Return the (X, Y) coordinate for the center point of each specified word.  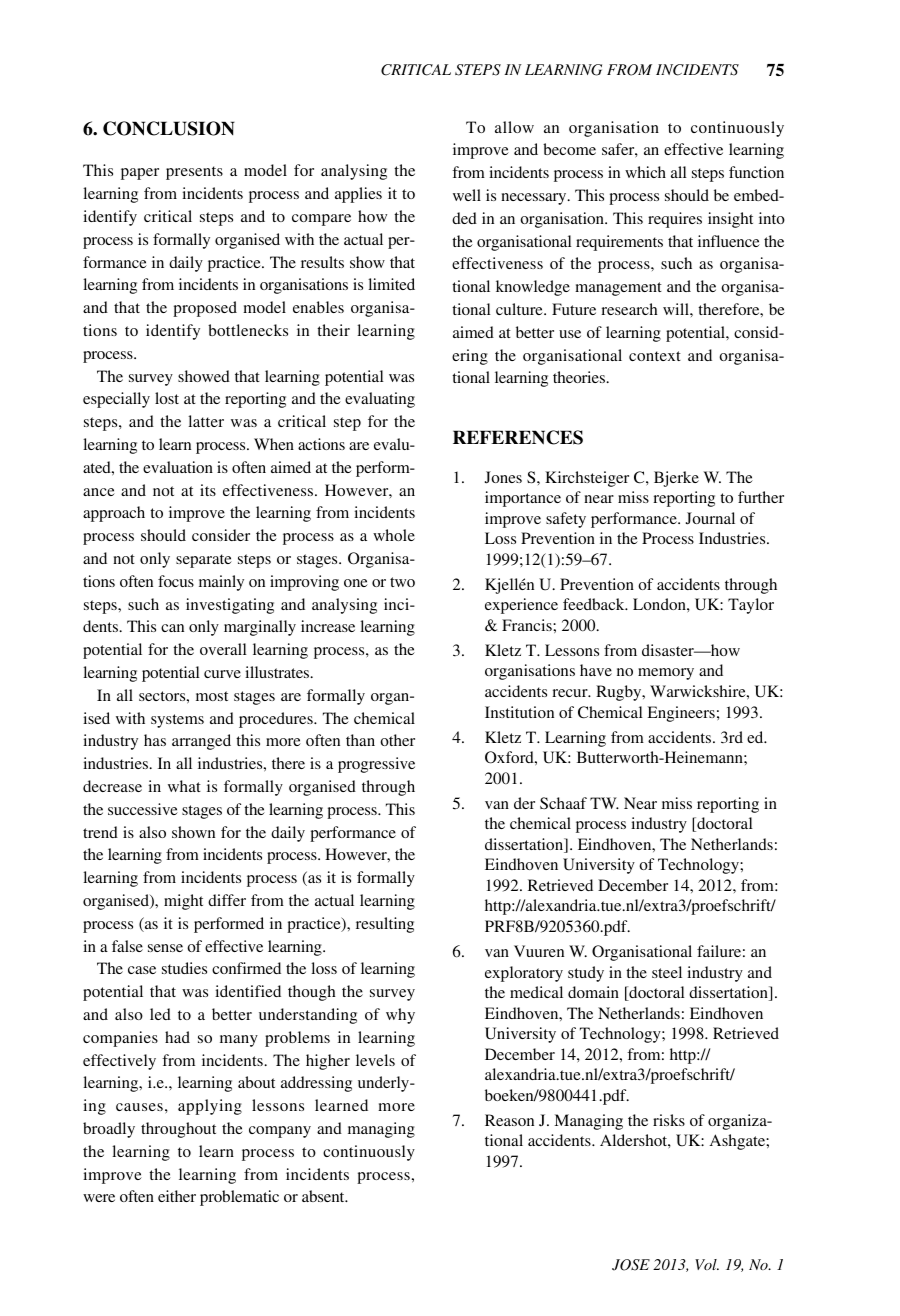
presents (194, 173)
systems (177, 721)
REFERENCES (518, 437)
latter (206, 421)
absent (324, 1196)
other (397, 740)
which (645, 172)
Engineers (681, 714)
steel (667, 972)
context (655, 356)
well (467, 195)
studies (184, 968)
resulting (385, 925)
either (177, 1196)
